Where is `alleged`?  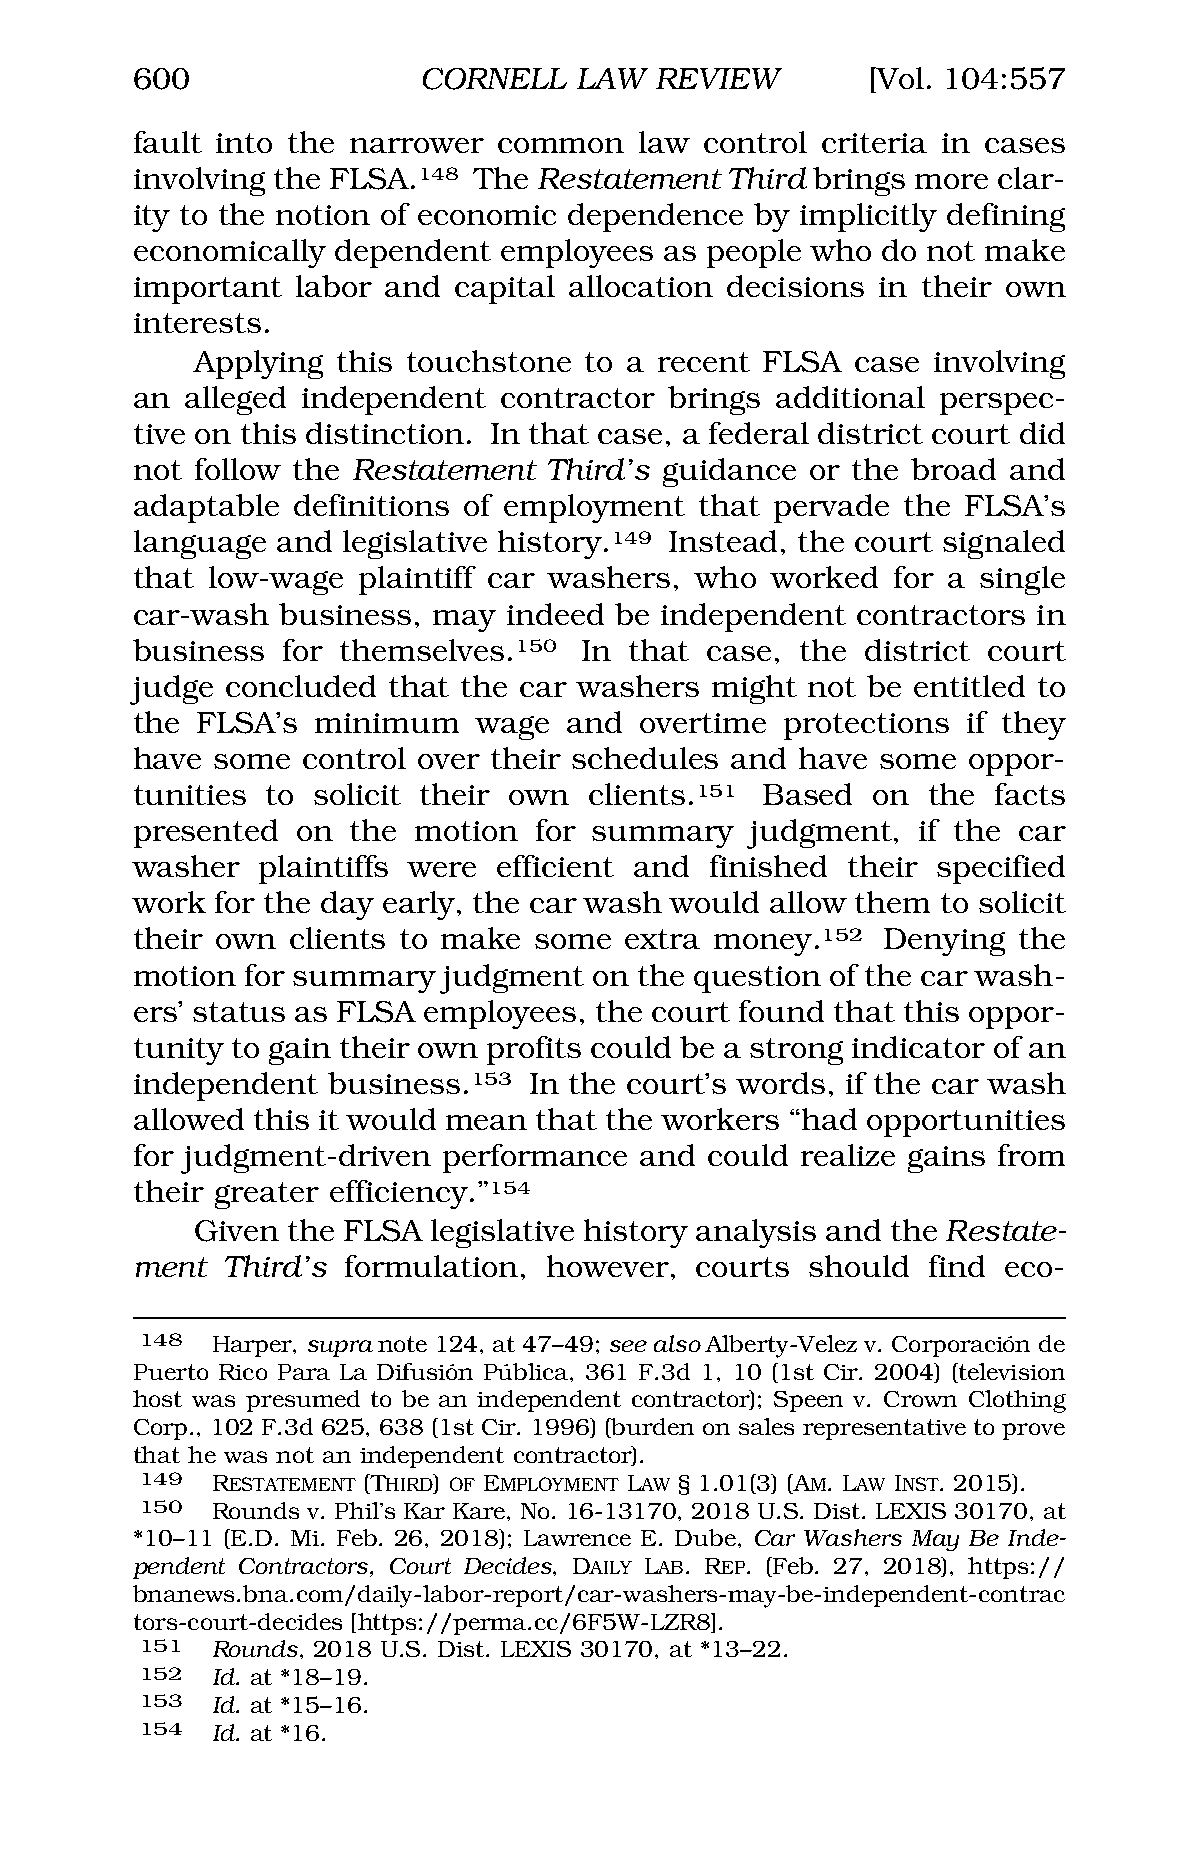
alleged is located at coordinates (235, 400).
